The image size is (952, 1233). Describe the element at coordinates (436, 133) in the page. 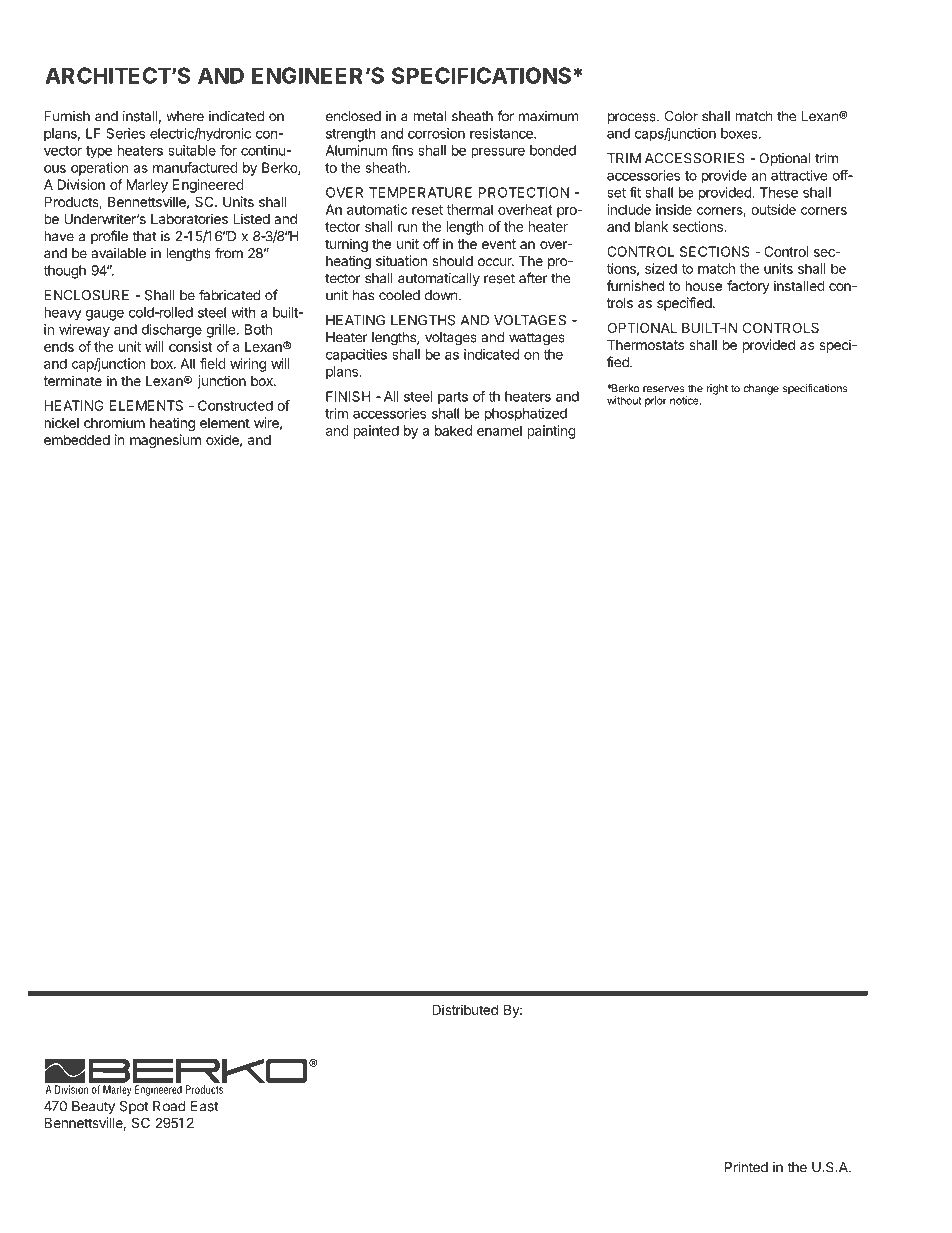

I see `corrosion` at that location.
